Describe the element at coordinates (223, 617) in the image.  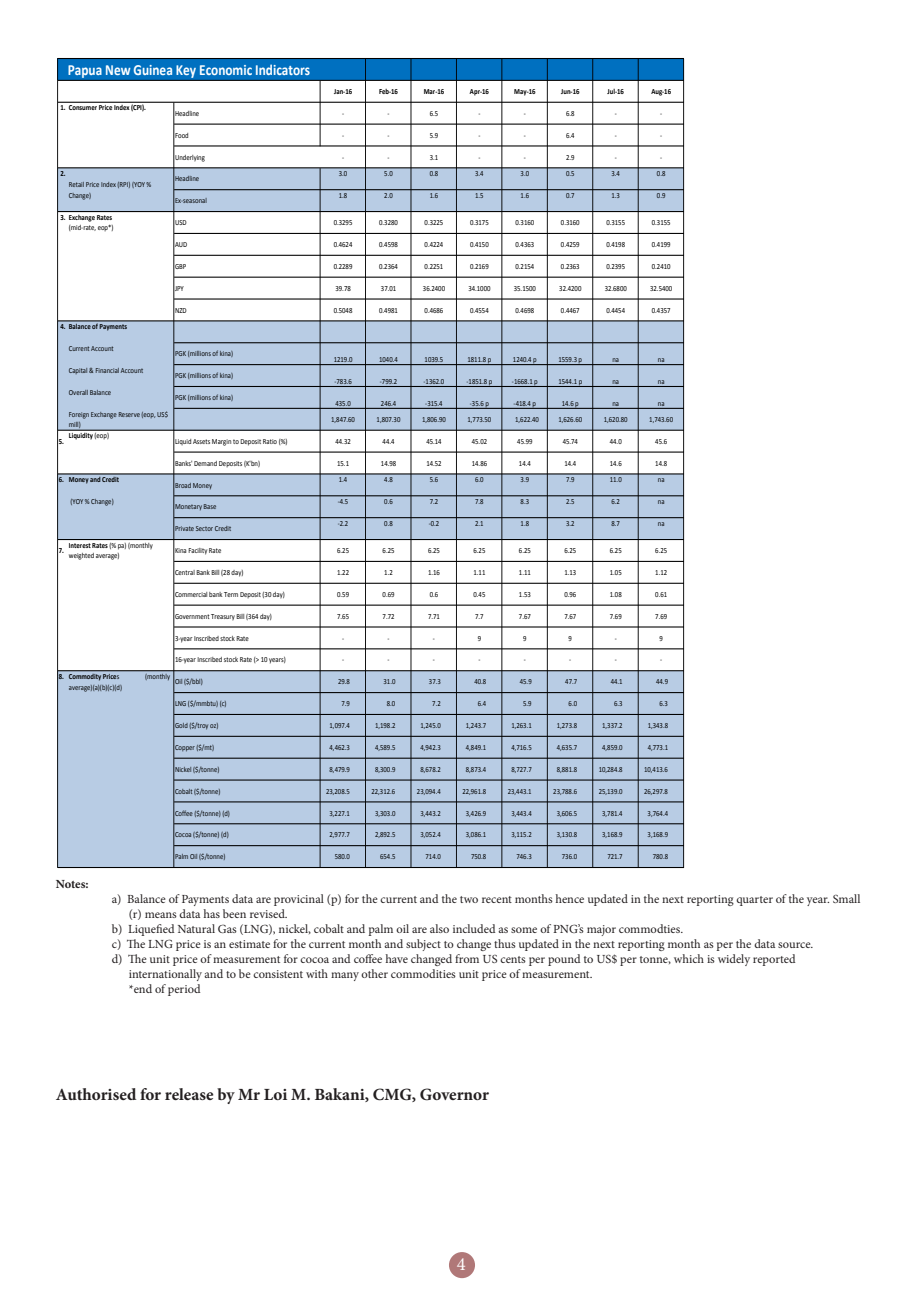
I see `Treasury` at that location.
